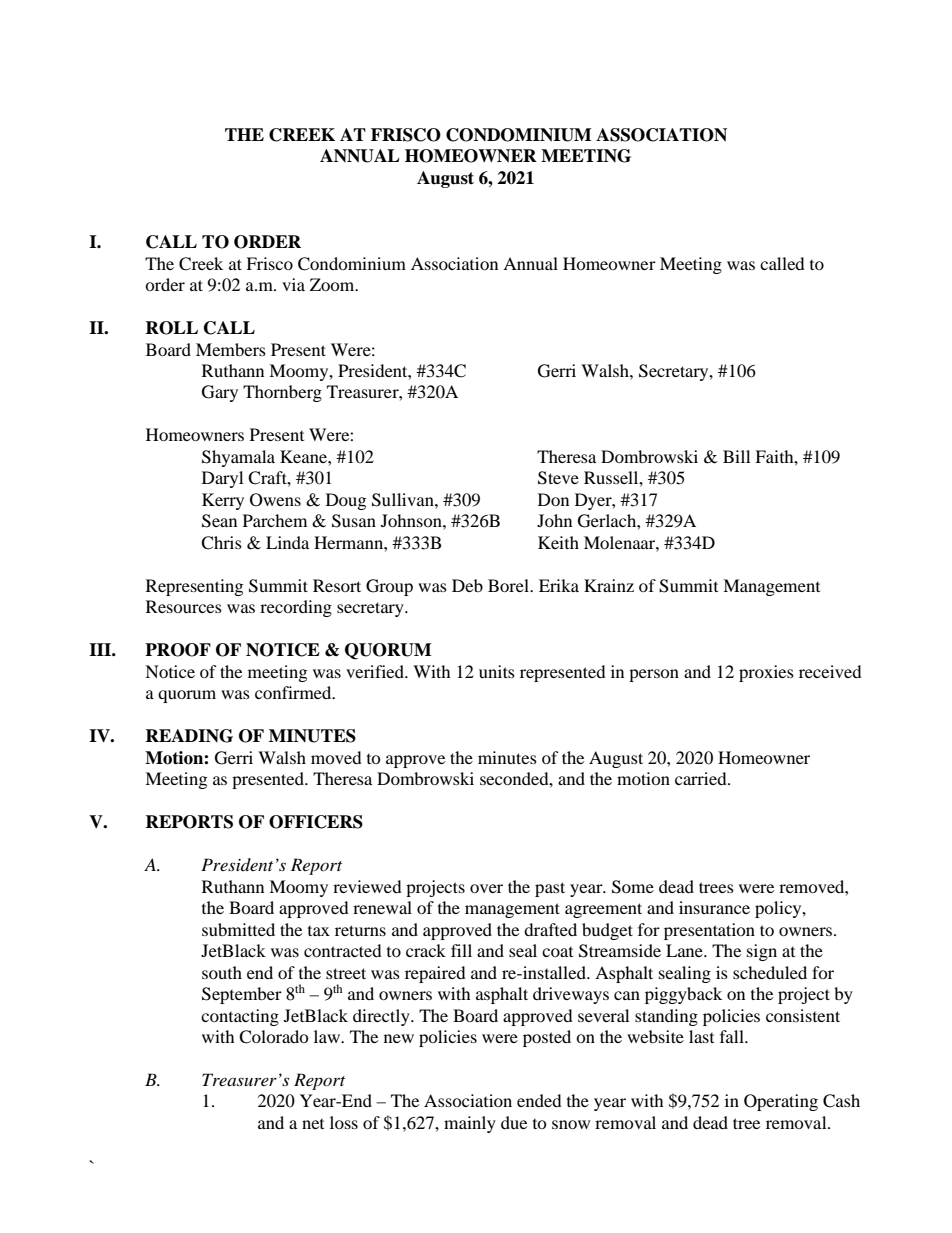 The width and height of the screenshot is (952, 1233). Describe the element at coordinates (293, 284) in the screenshot. I see `via` at that location.
